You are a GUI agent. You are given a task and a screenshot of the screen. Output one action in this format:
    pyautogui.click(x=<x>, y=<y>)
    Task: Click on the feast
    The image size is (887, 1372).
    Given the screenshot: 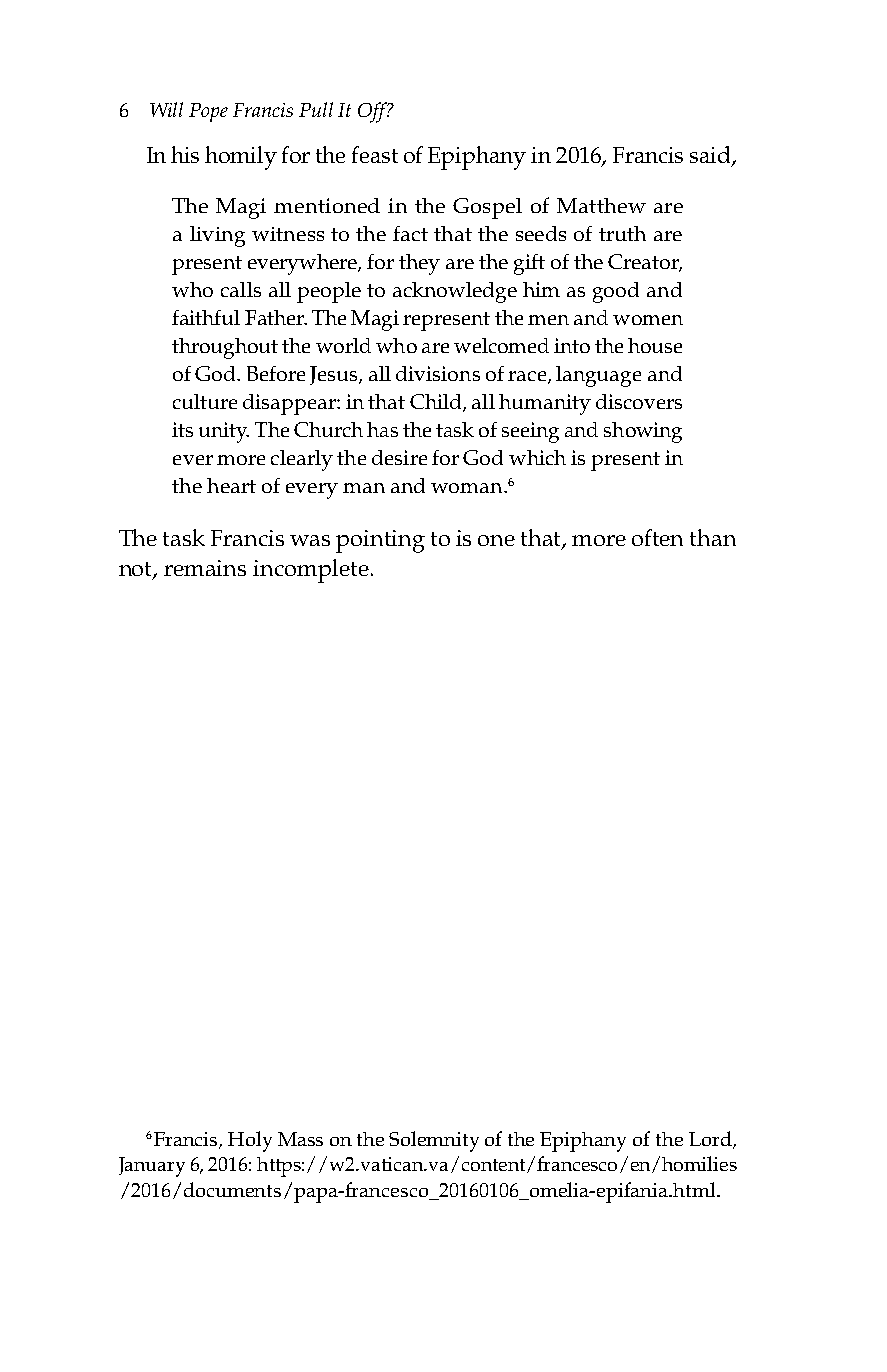 What is the action you would take?
    pyautogui.click(x=375, y=154)
